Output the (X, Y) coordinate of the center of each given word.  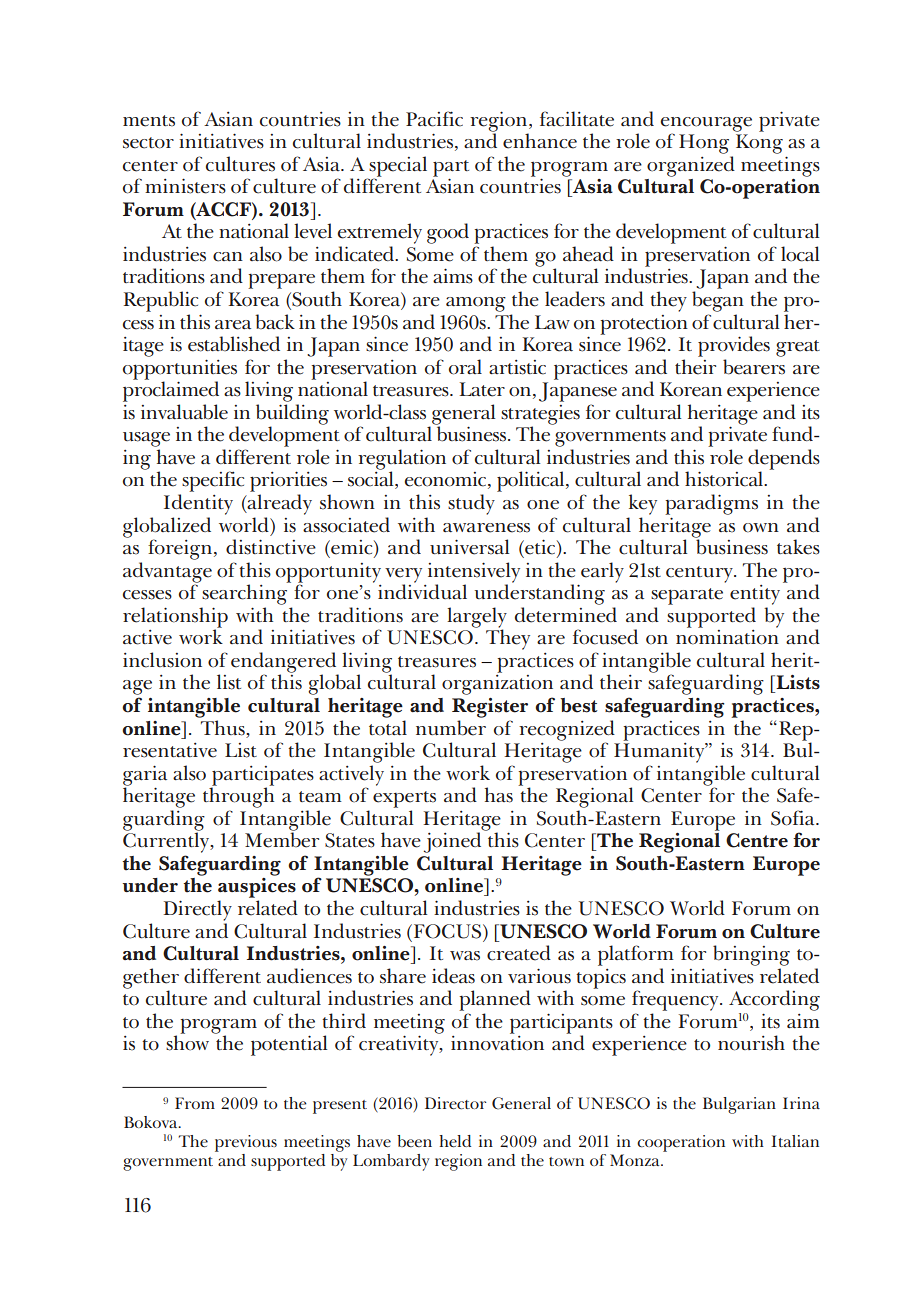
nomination (727, 637)
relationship (175, 618)
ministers (185, 186)
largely (477, 618)
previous (246, 1143)
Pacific (434, 119)
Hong (704, 144)
